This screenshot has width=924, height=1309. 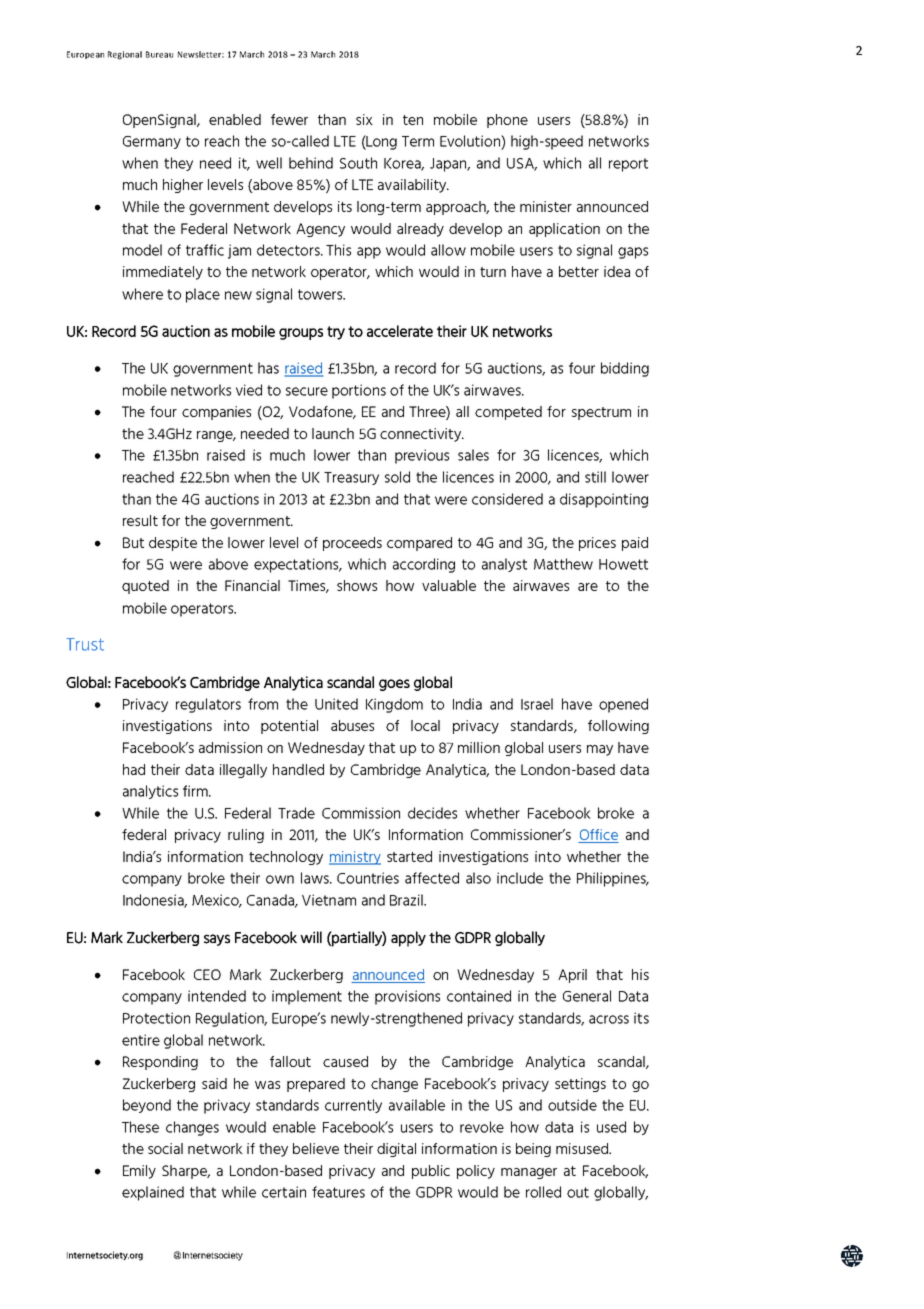 What do you see at coordinates (507, 121) in the screenshot?
I see `phone` at bounding box center [507, 121].
